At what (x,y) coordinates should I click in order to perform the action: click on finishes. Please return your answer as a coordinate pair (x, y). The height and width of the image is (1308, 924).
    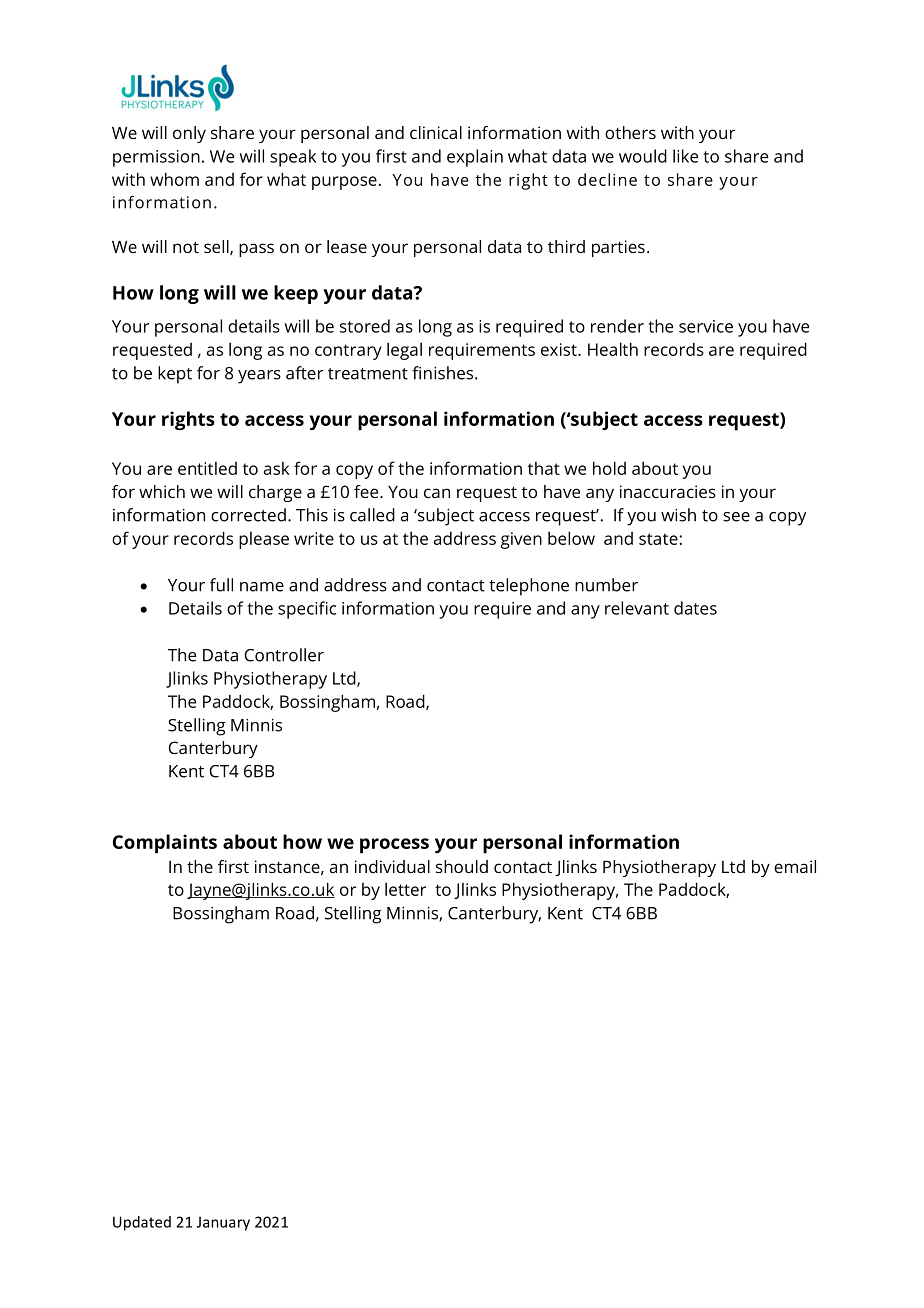
    Looking at the image, I should click on (444, 373).
